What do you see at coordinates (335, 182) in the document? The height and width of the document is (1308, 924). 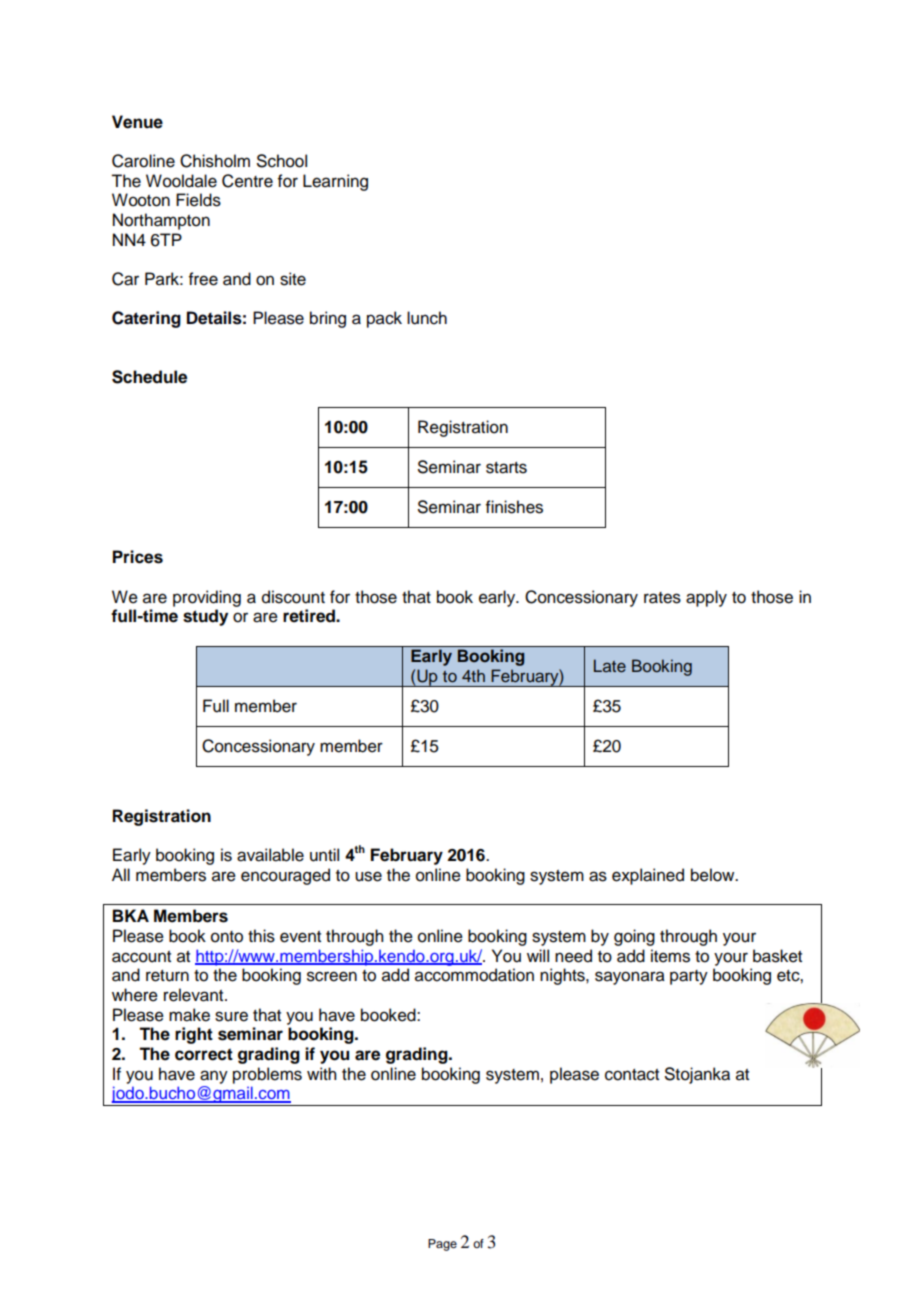 I see `Learning` at bounding box center [335, 182].
